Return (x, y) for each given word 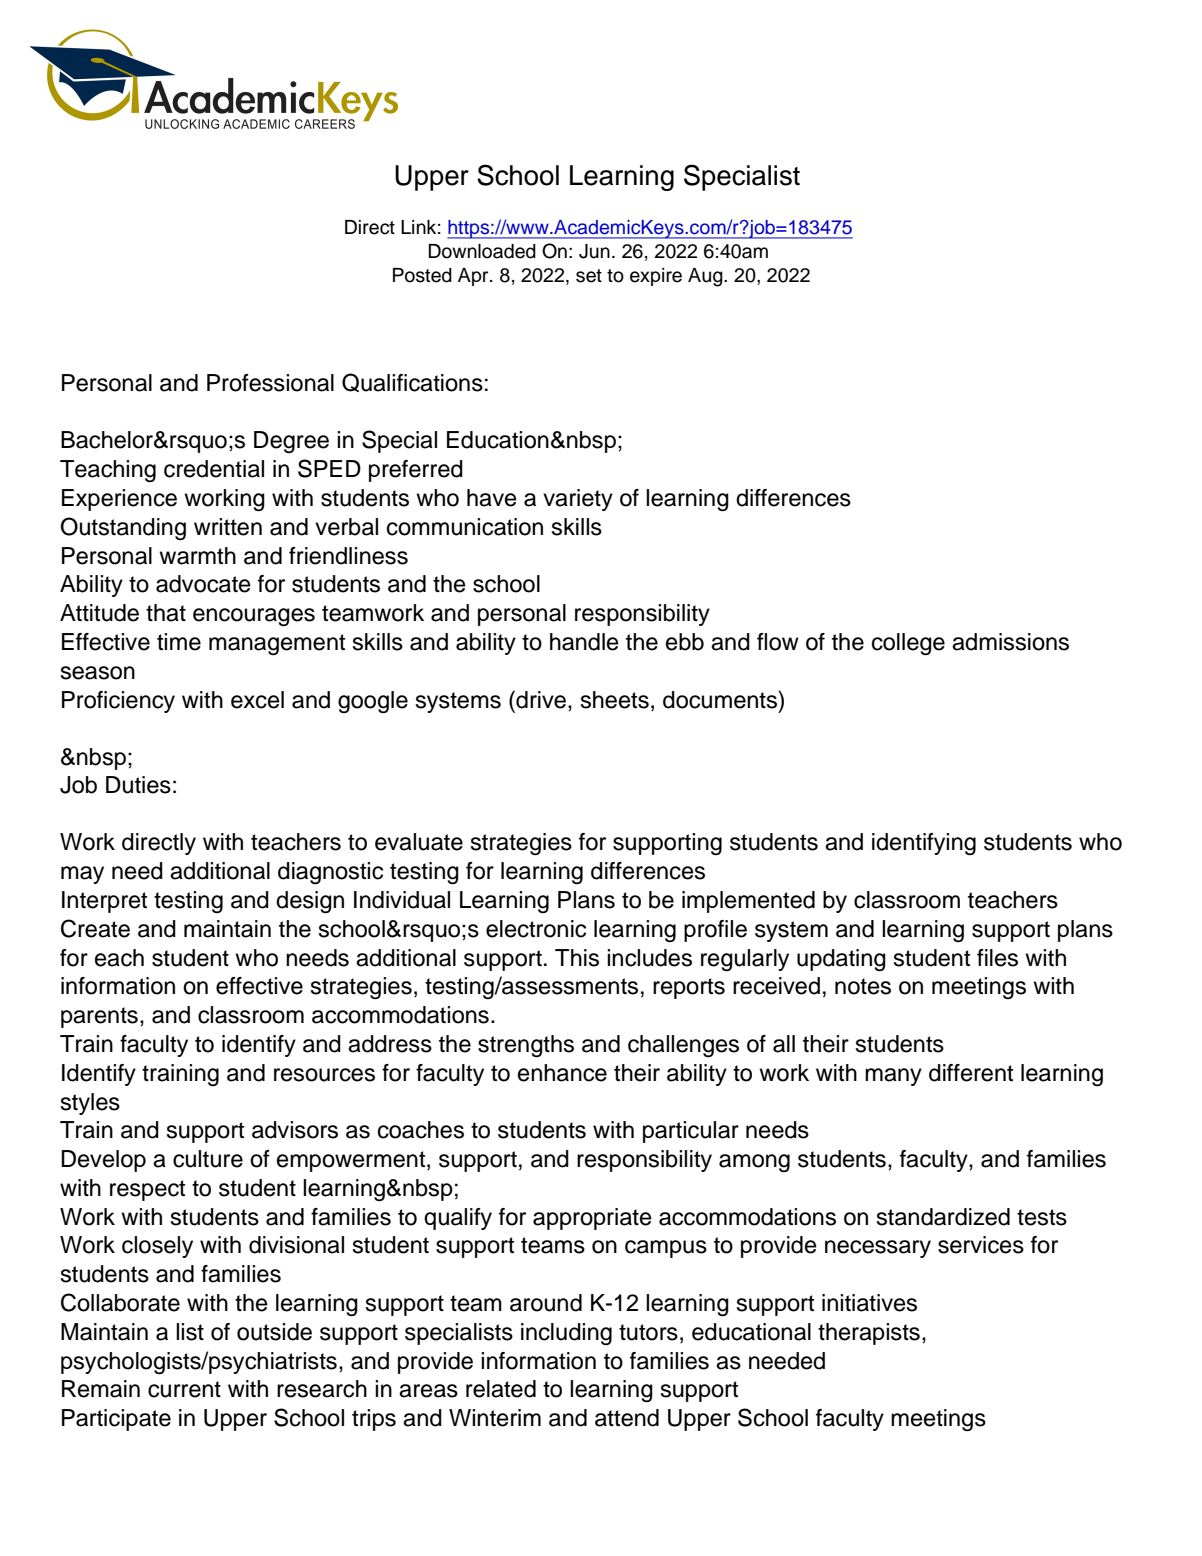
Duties (138, 785)
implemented (748, 902)
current (184, 1389)
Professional (270, 383)
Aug (706, 277)
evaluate (419, 842)
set (589, 276)
